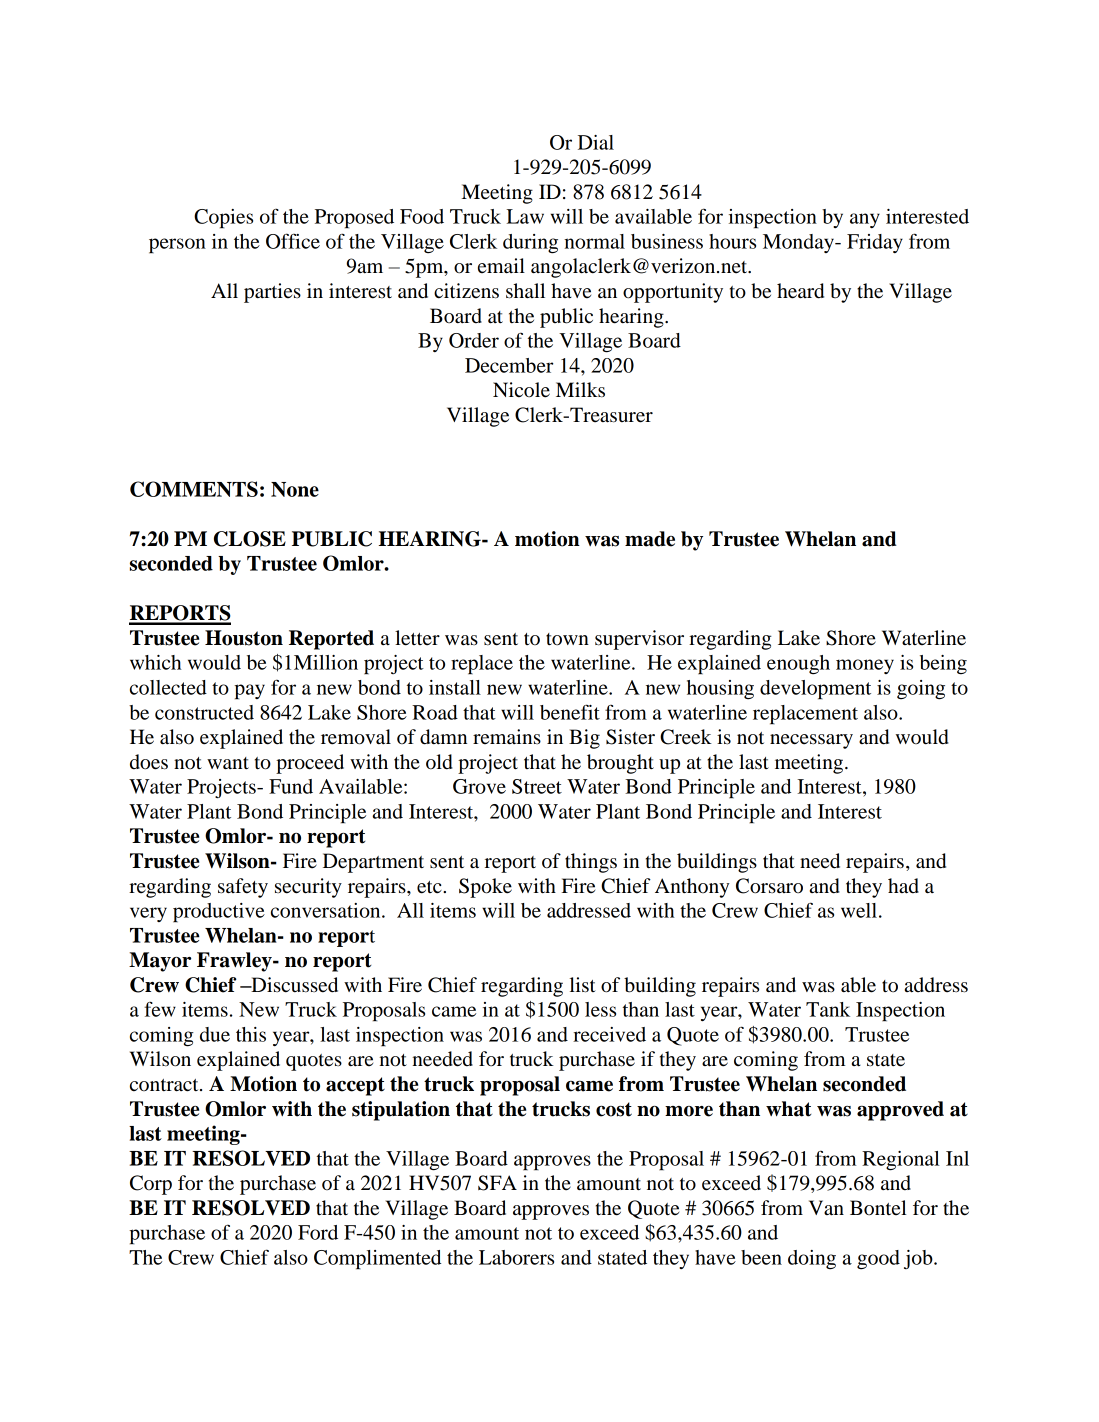  I want to click on Van, so click(826, 1208).
